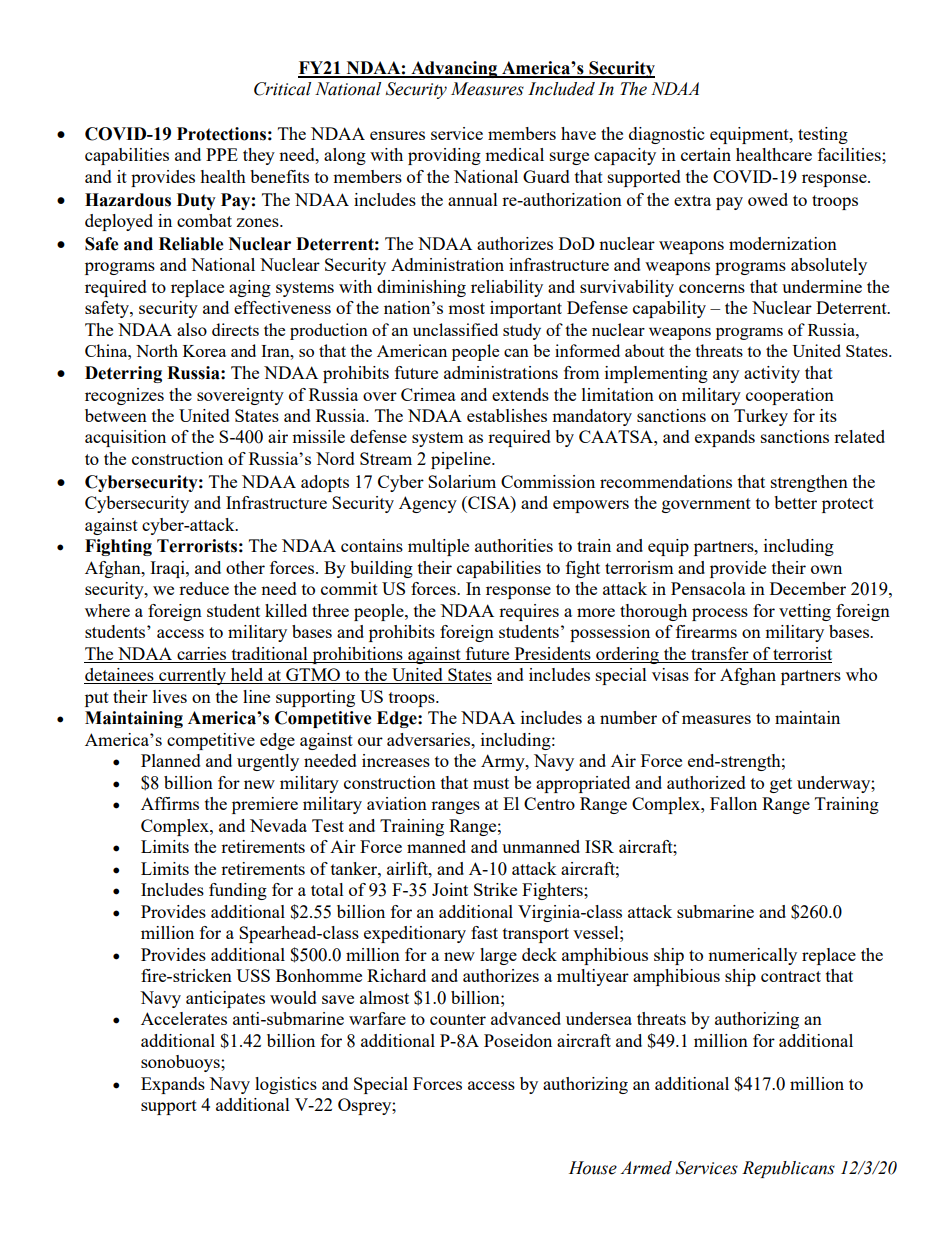 Image resolution: width=952 pixels, height=1233 pixels. I want to click on Fallon, so click(733, 803).
